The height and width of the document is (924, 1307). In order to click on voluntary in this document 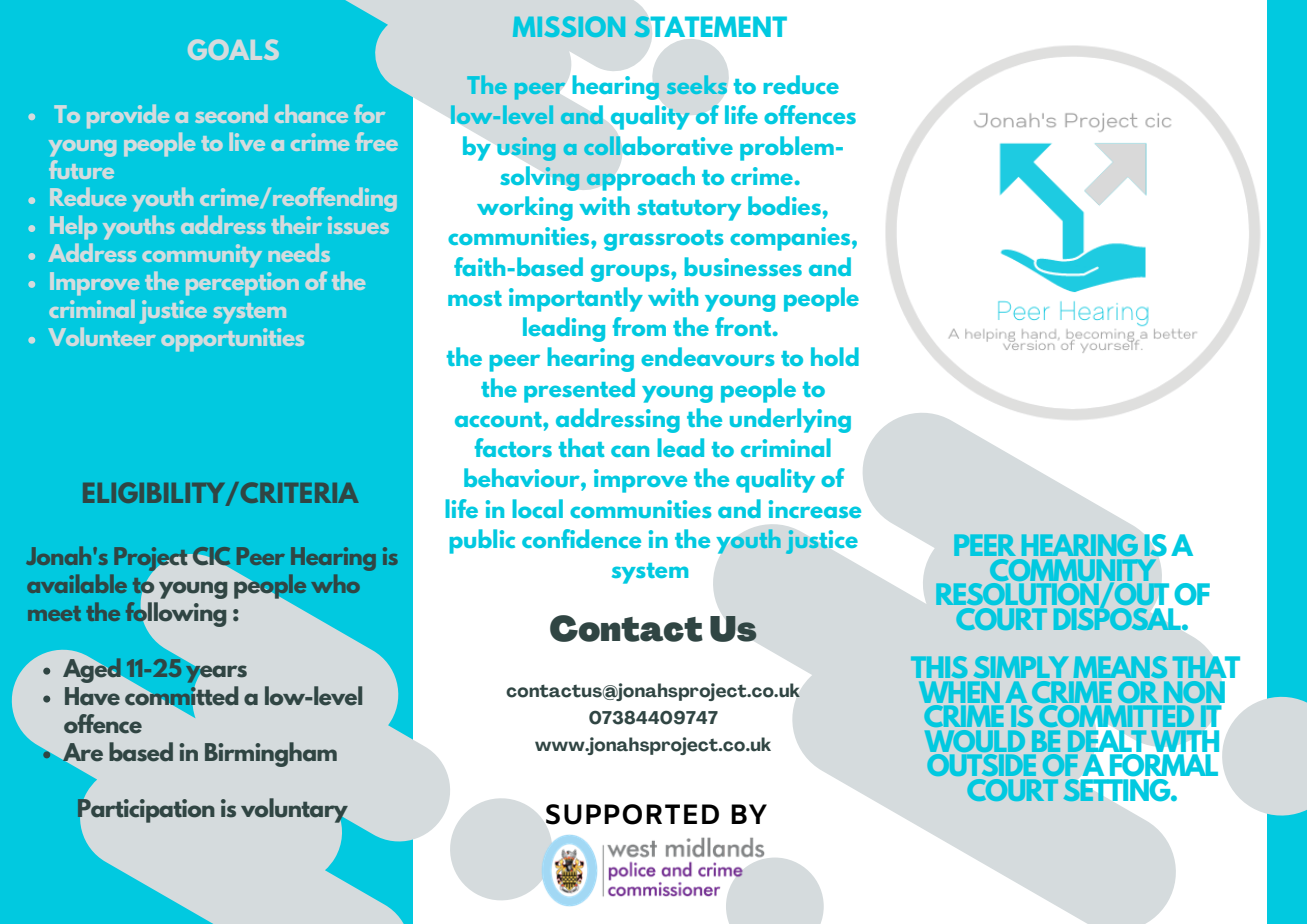, I will do `click(296, 811)`.
